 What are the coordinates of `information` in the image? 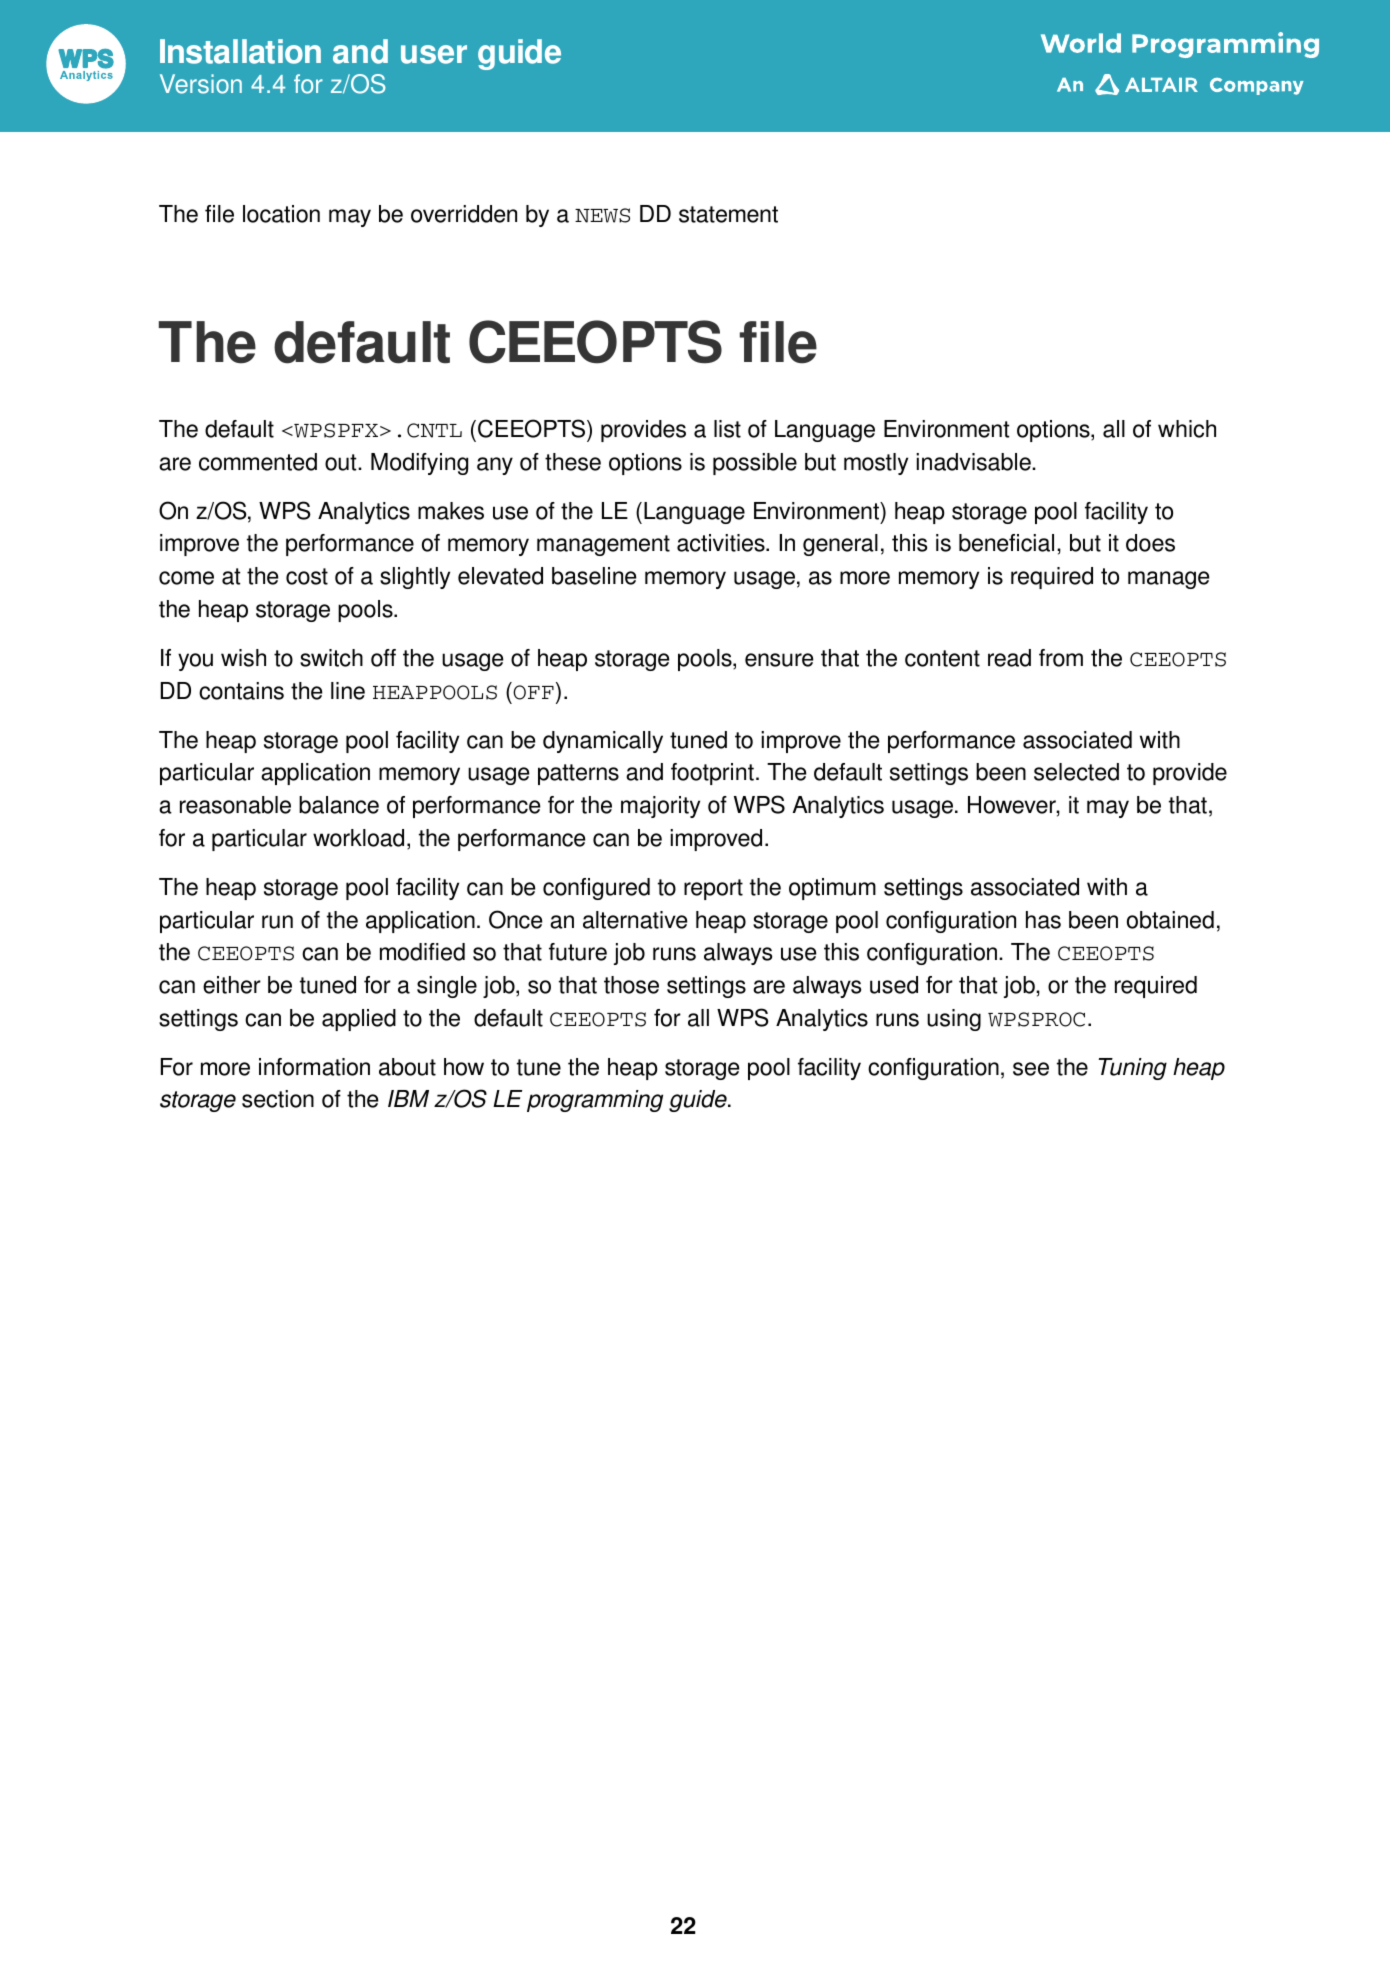 It's located at (314, 1067).
